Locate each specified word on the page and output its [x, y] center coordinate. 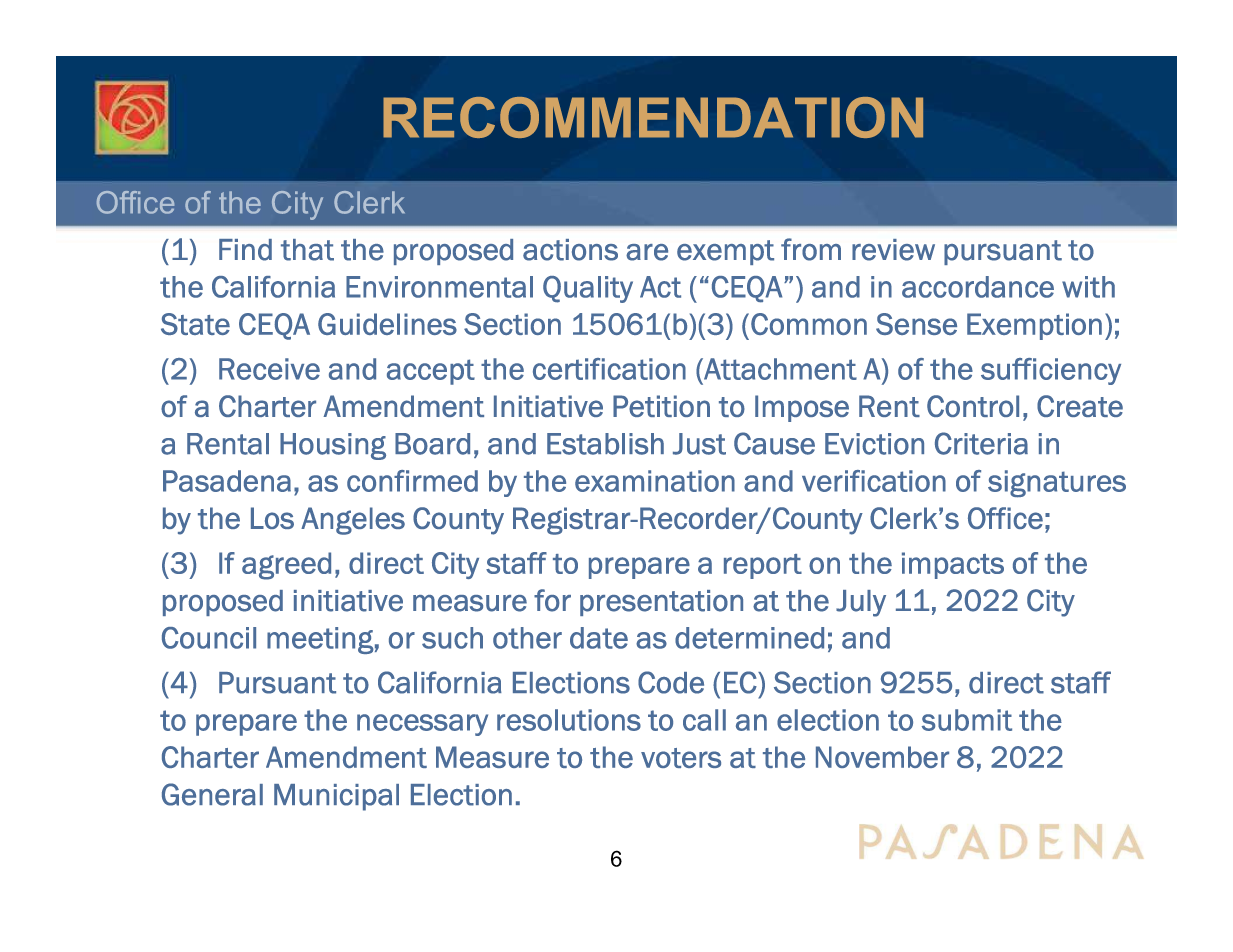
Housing [333, 446]
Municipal [336, 797]
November [882, 757]
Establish [605, 444]
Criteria [981, 443]
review [893, 250]
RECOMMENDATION [653, 117]
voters [681, 758]
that [307, 250]
